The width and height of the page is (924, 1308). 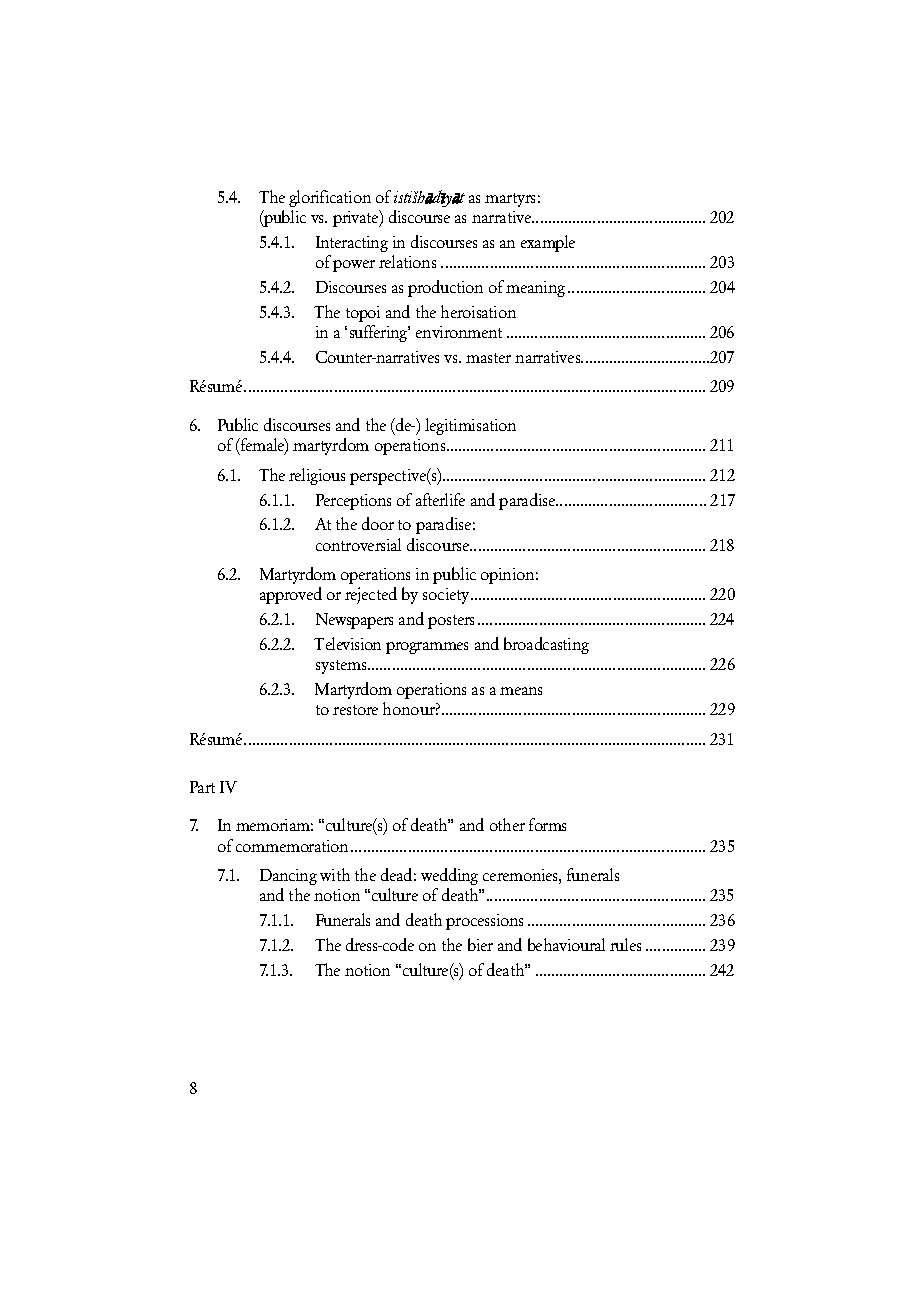 I want to click on Dancing, so click(x=288, y=877).
